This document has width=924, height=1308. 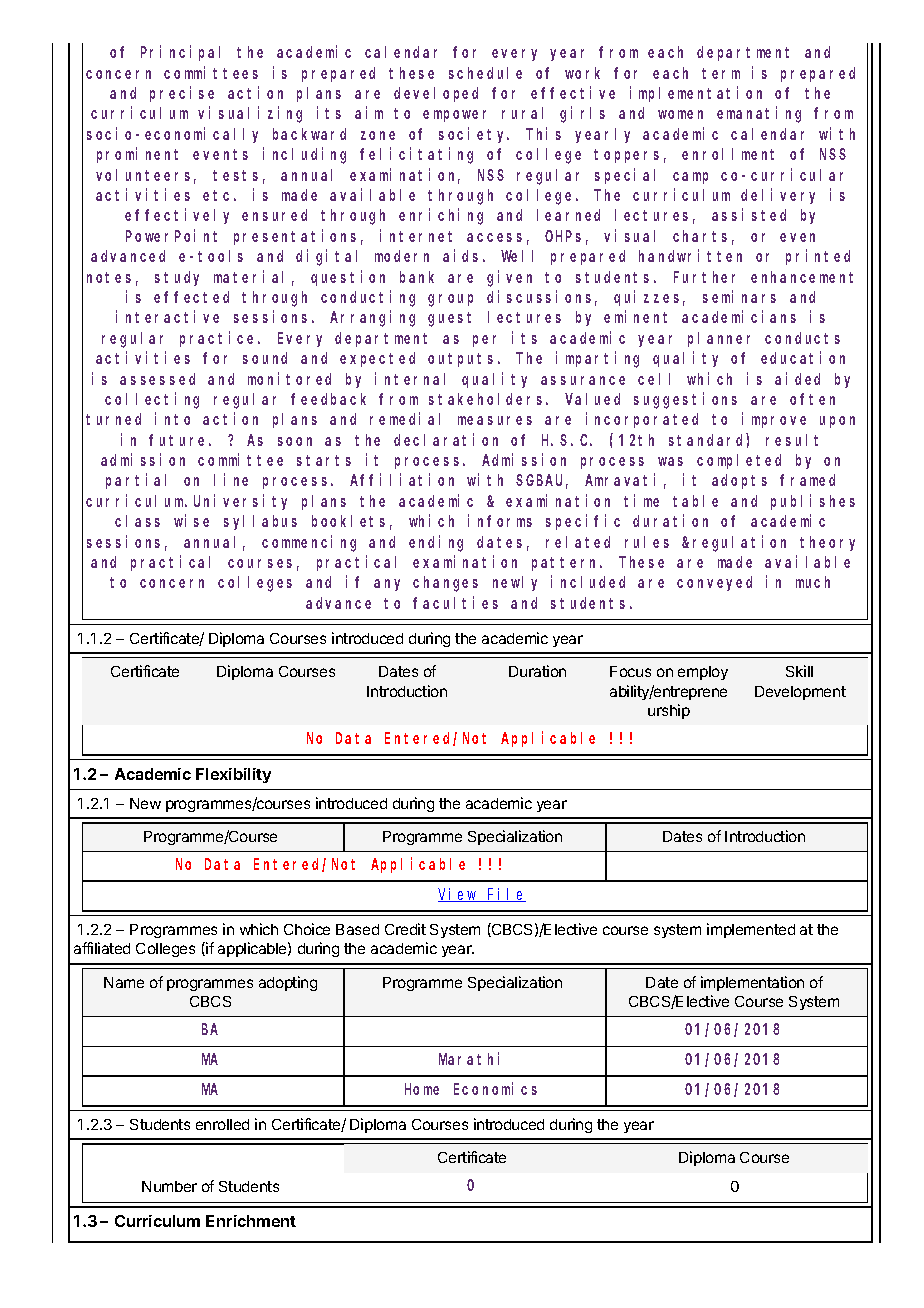 What do you see at coordinates (495, 420) in the document?
I see `measures` at bounding box center [495, 420].
